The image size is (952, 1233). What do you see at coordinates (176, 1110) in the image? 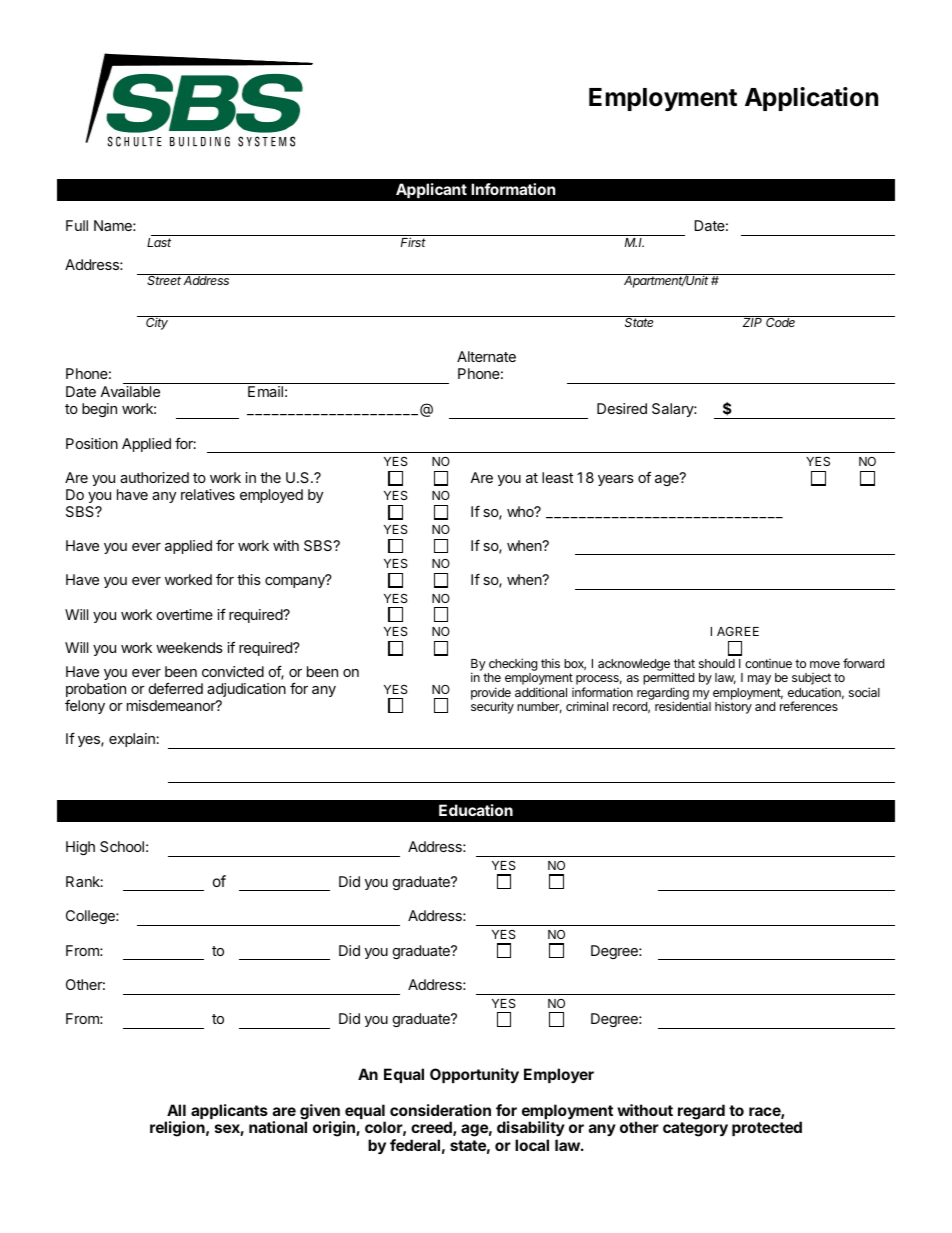
I see `All` at bounding box center [176, 1110].
